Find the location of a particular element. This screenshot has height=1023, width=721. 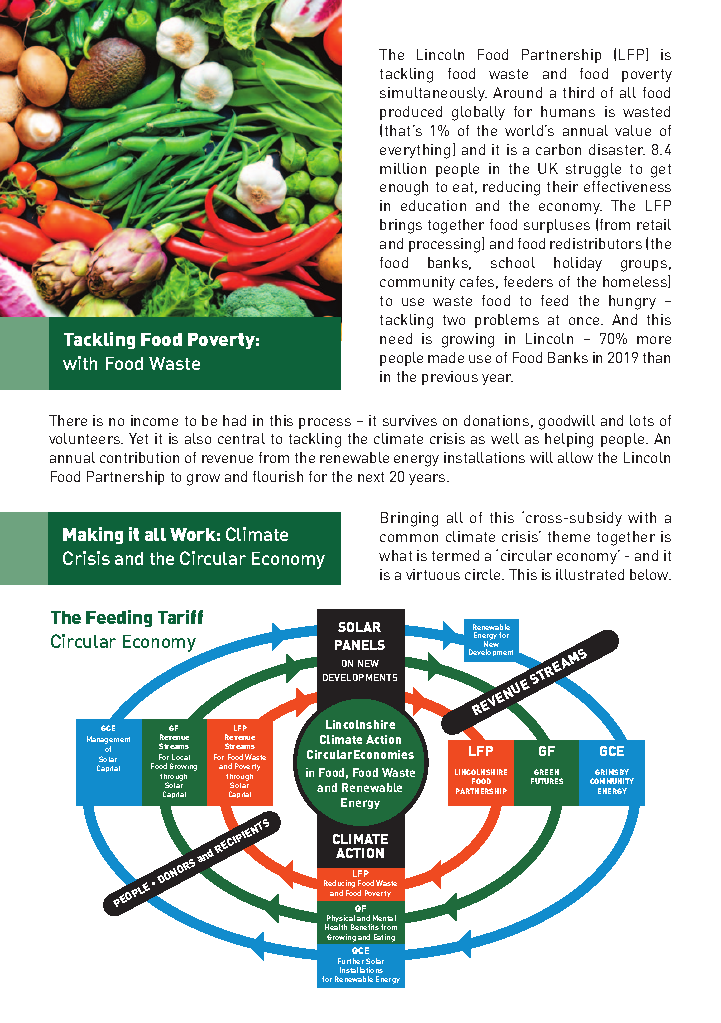

Tariff is located at coordinates (180, 617).
